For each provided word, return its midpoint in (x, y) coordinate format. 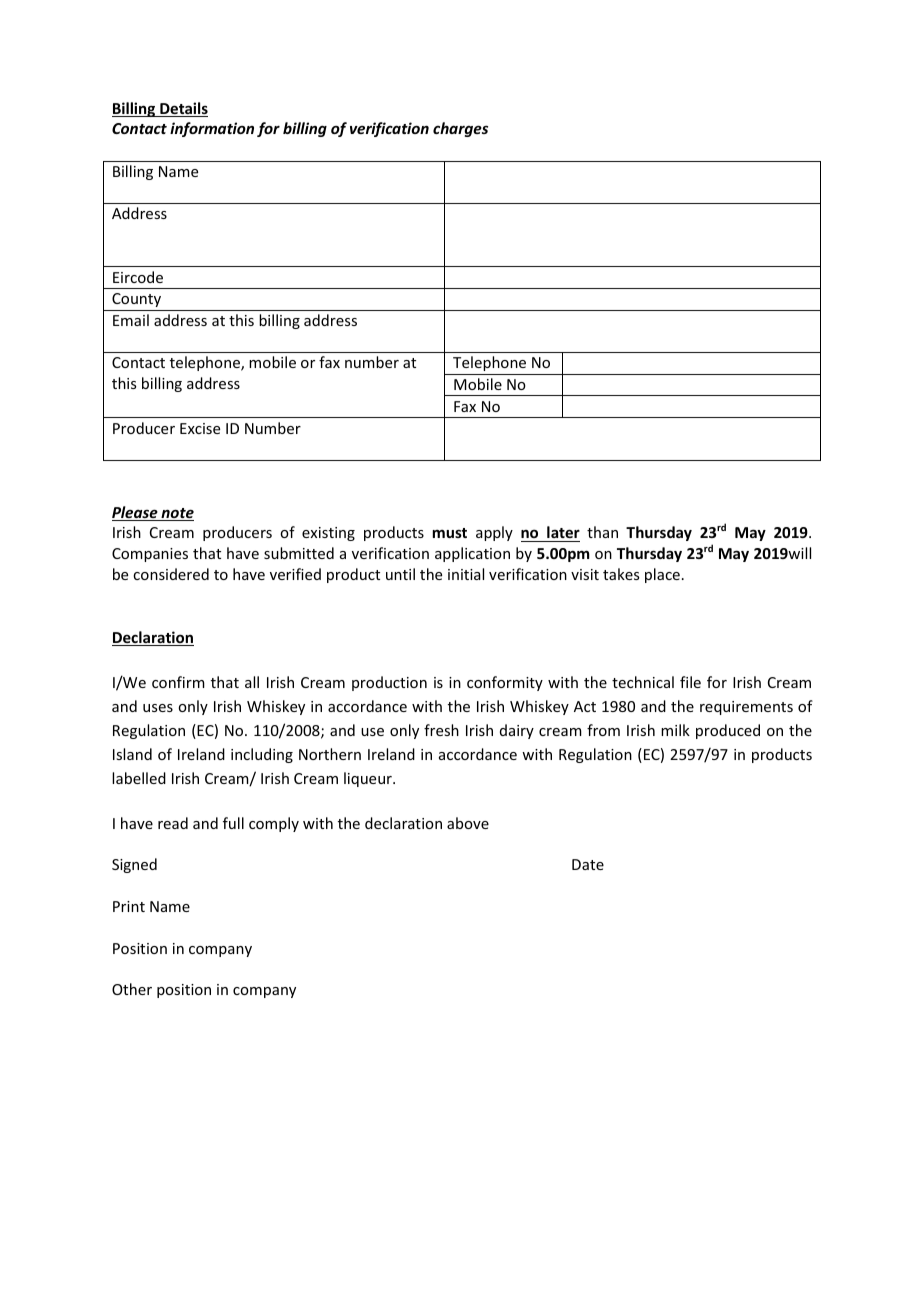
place (662, 575)
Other (132, 989)
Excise (200, 428)
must (450, 533)
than (602, 532)
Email (131, 320)
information (212, 129)
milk (675, 730)
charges (460, 129)
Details (183, 109)
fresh (441, 730)
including (262, 755)
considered (171, 574)
